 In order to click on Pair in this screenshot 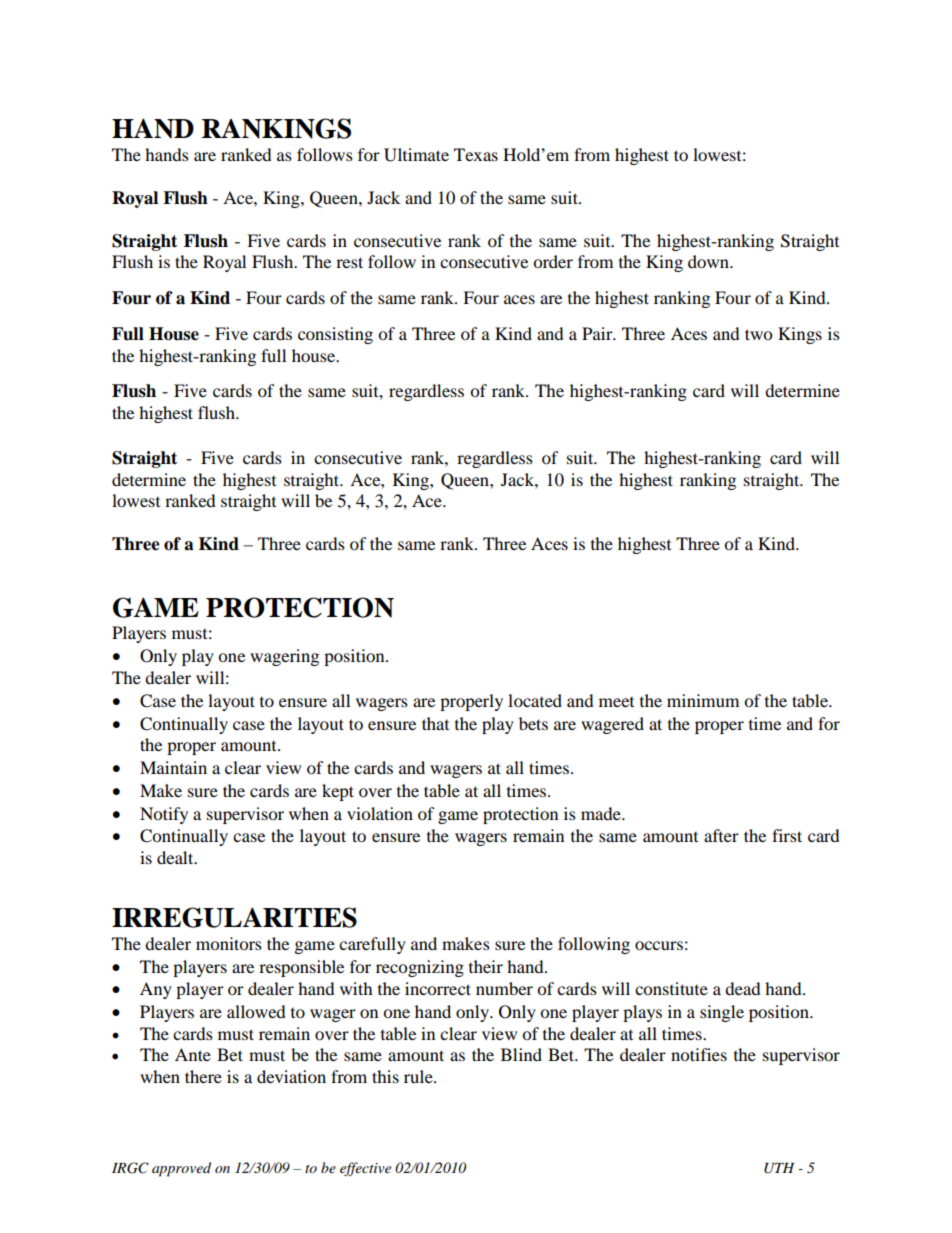, I will do `click(598, 333)`.
